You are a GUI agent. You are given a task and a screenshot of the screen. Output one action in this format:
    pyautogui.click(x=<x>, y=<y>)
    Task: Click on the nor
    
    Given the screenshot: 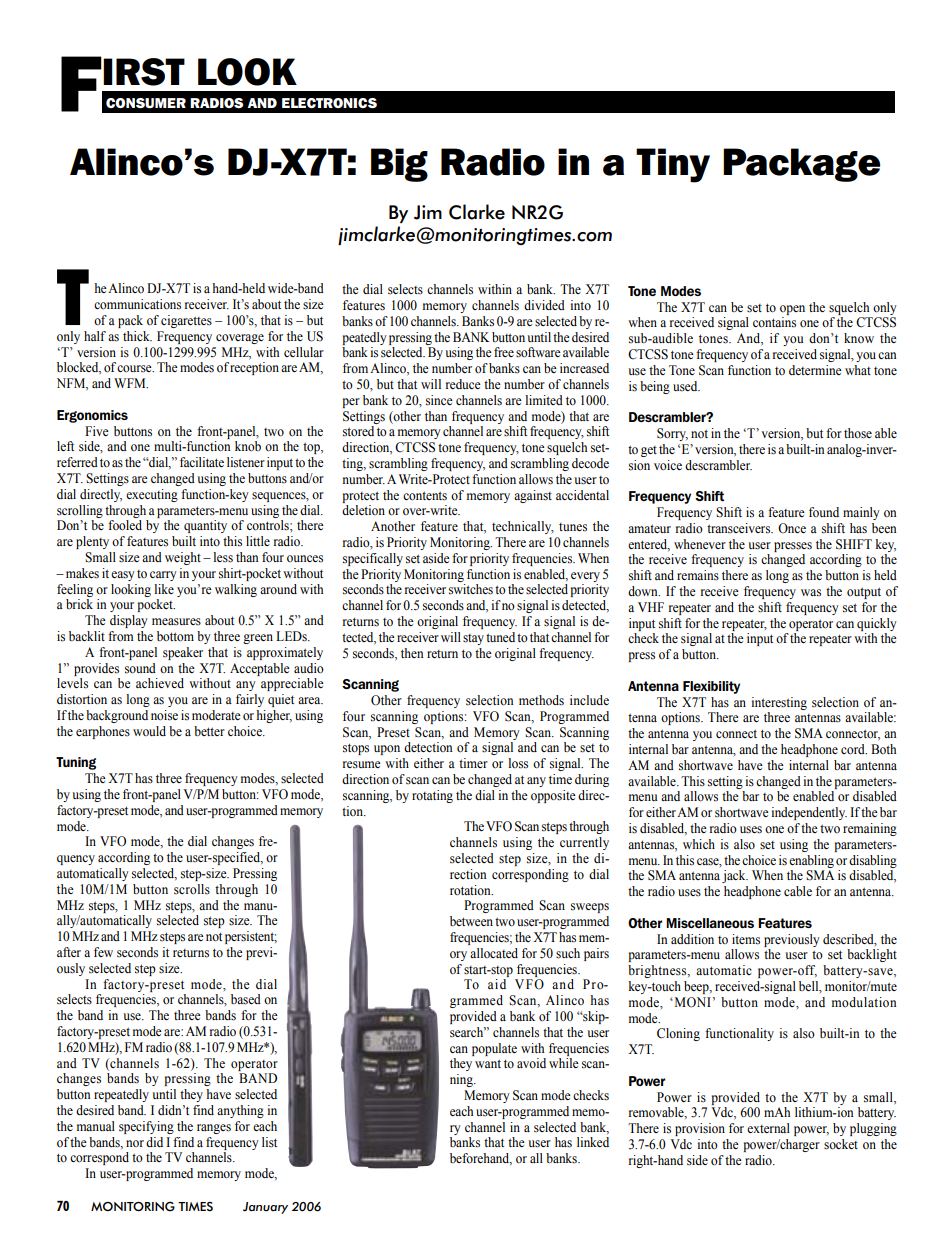 What is the action you would take?
    pyautogui.click(x=135, y=1143)
